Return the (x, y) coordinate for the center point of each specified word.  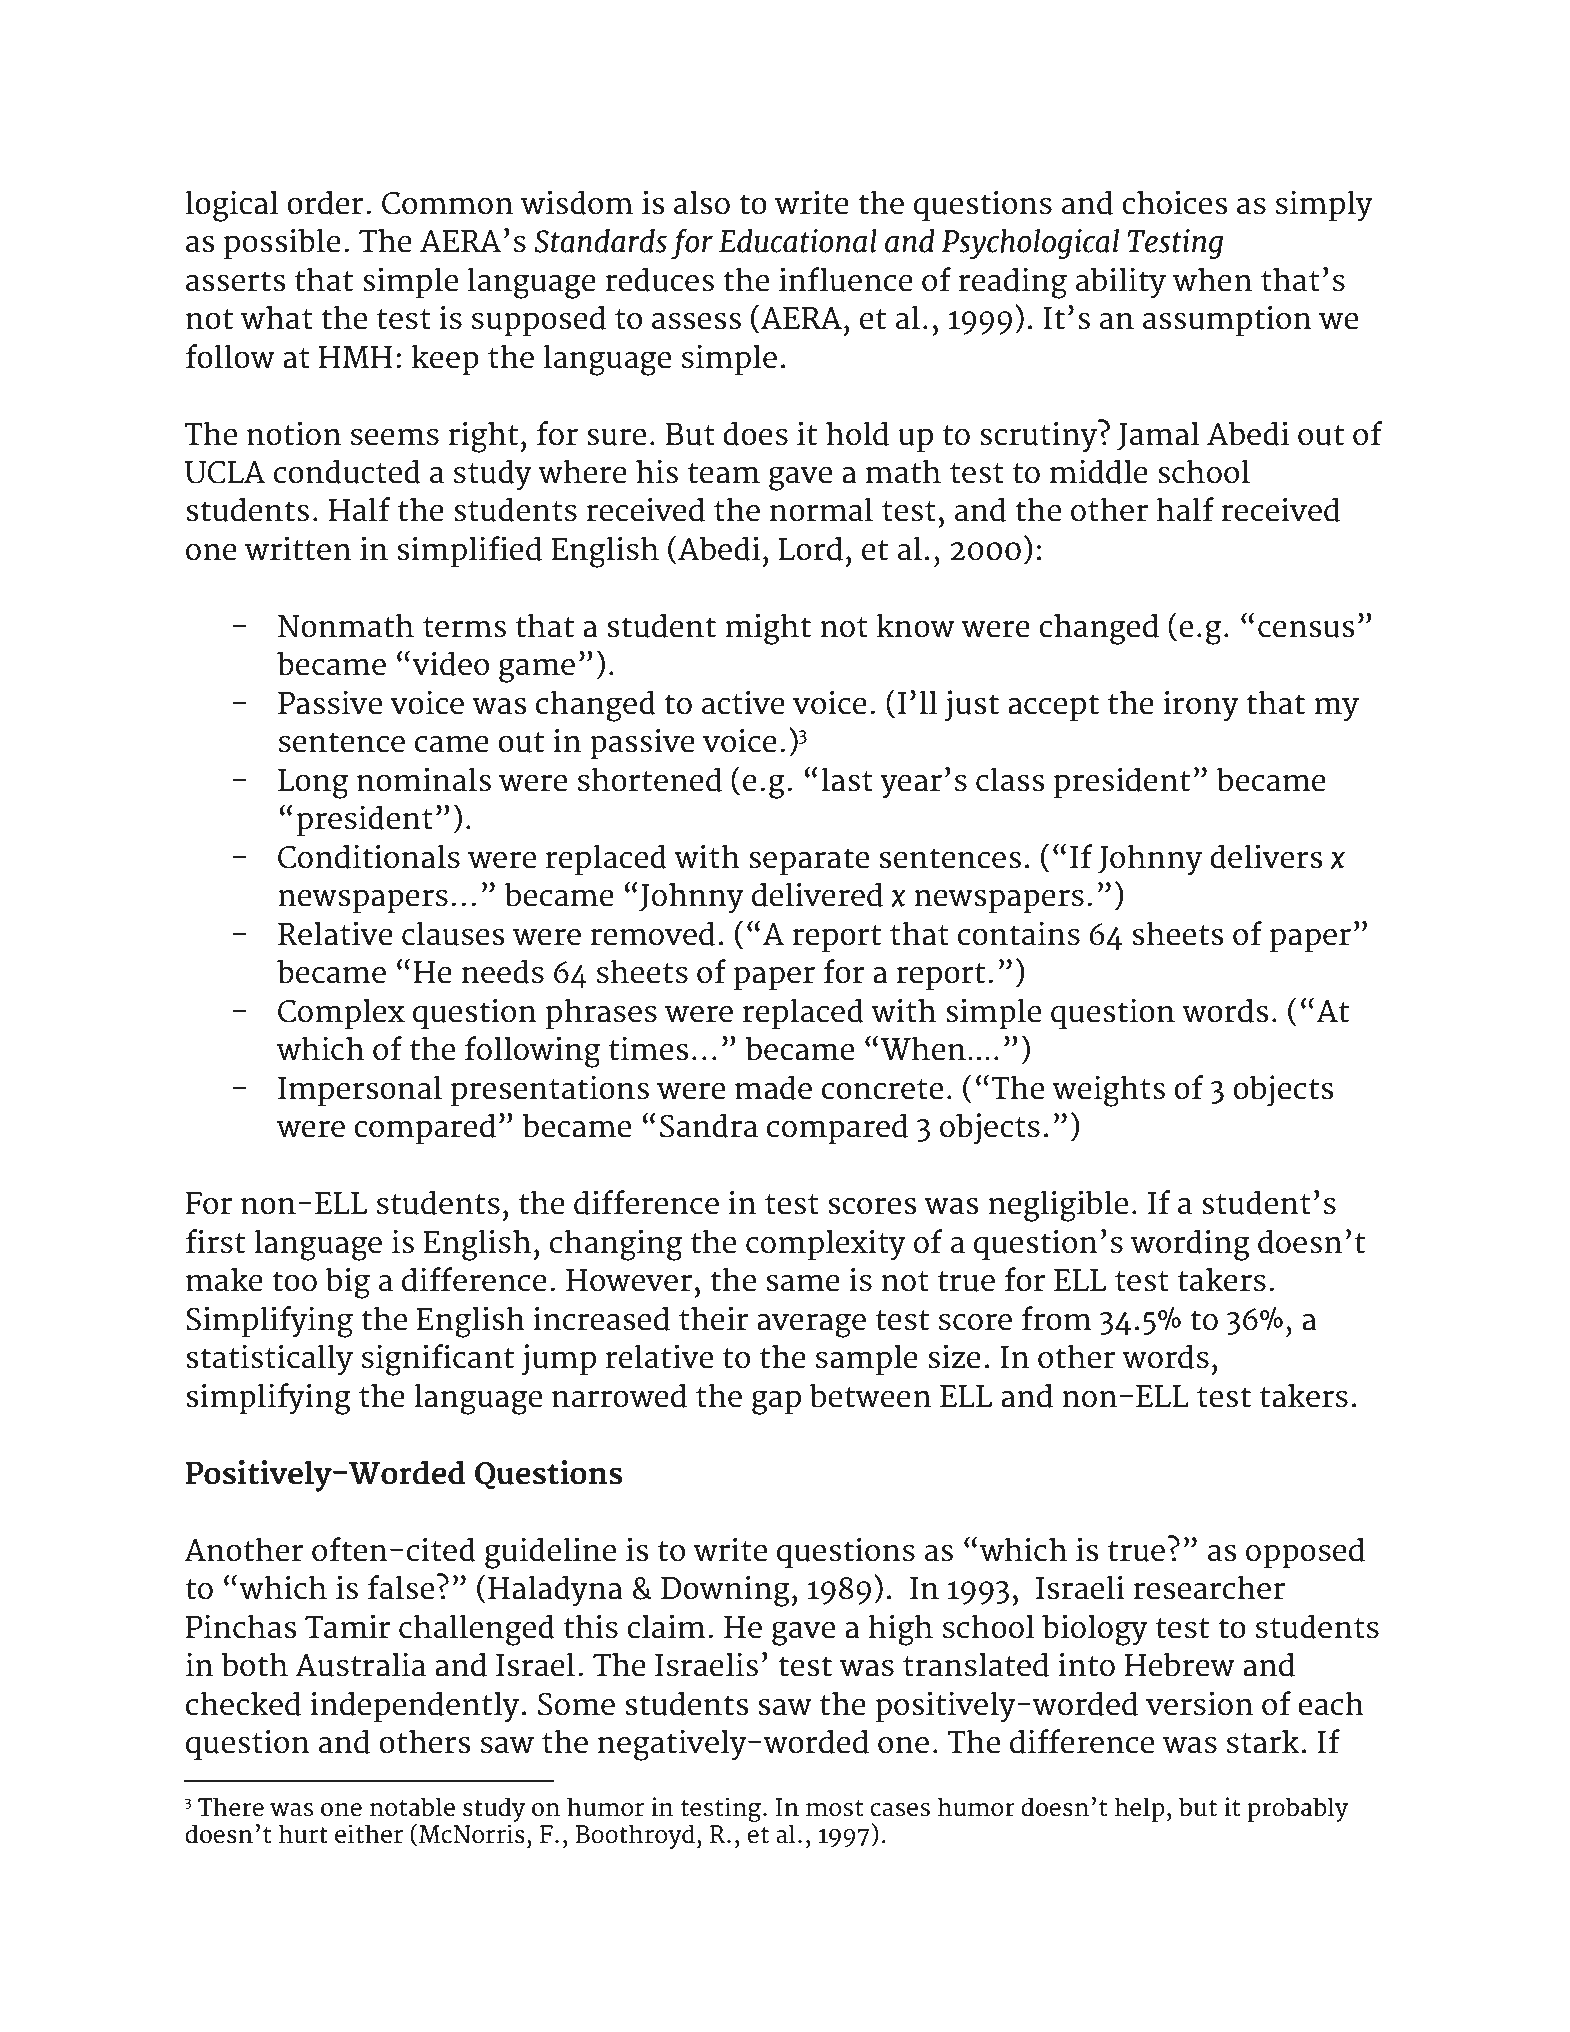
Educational (798, 241)
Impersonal (360, 1091)
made (773, 1088)
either (369, 1834)
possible (282, 244)
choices (1175, 203)
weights (1108, 1091)
